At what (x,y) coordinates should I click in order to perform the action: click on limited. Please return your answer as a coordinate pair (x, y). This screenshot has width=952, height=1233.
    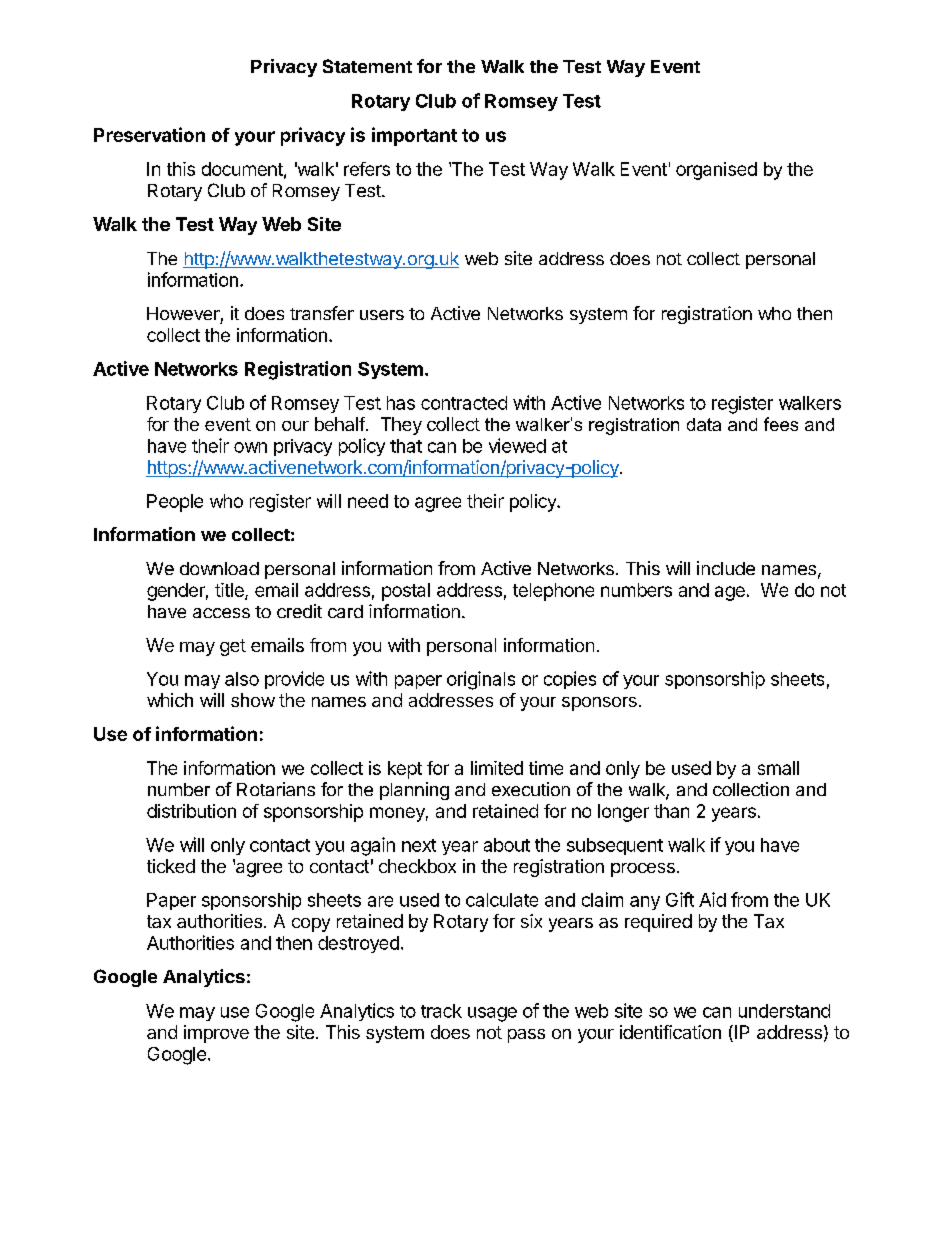
    Looking at the image, I should click on (497, 768).
